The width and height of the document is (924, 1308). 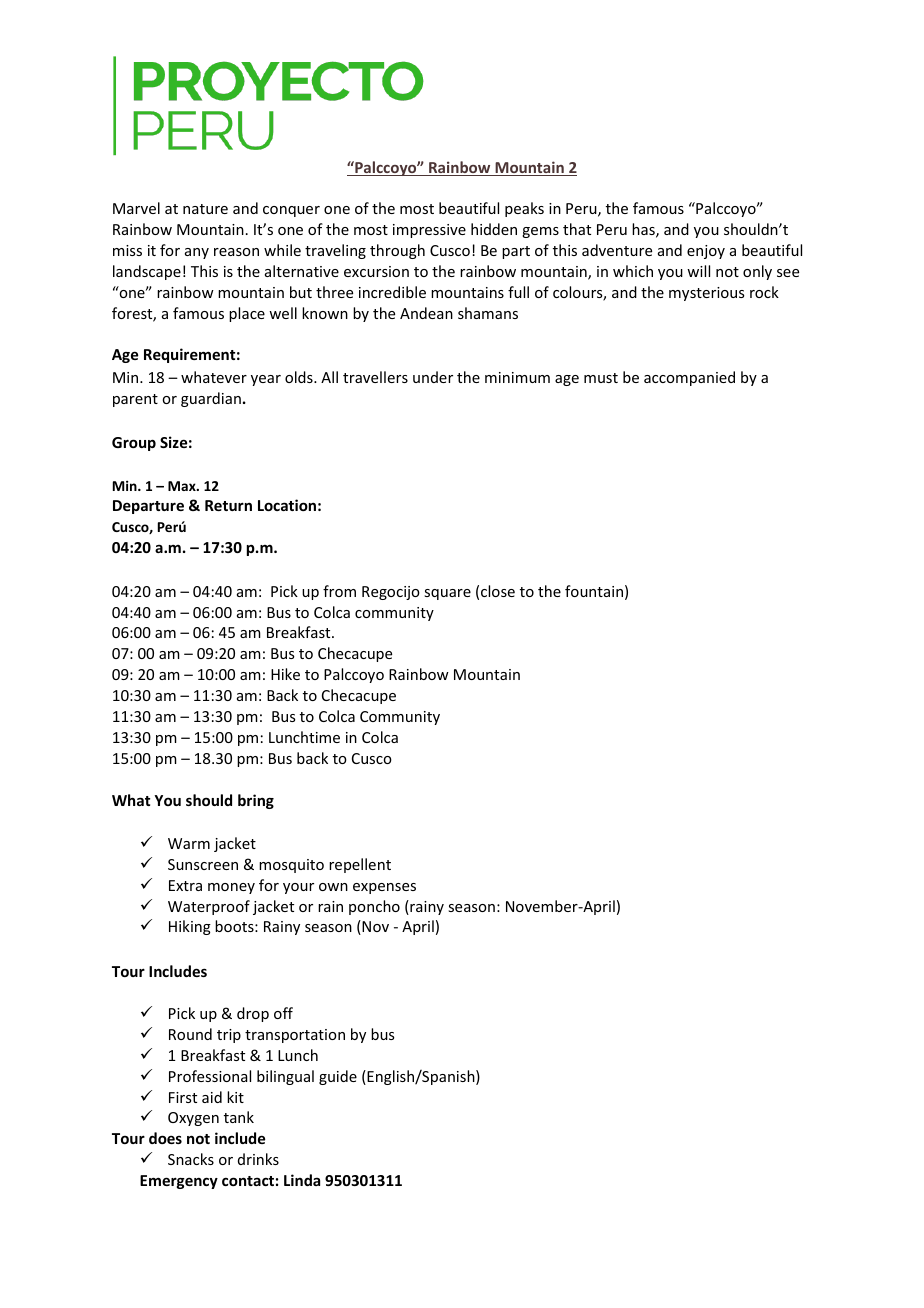 I want to click on enjoy, so click(x=706, y=252).
